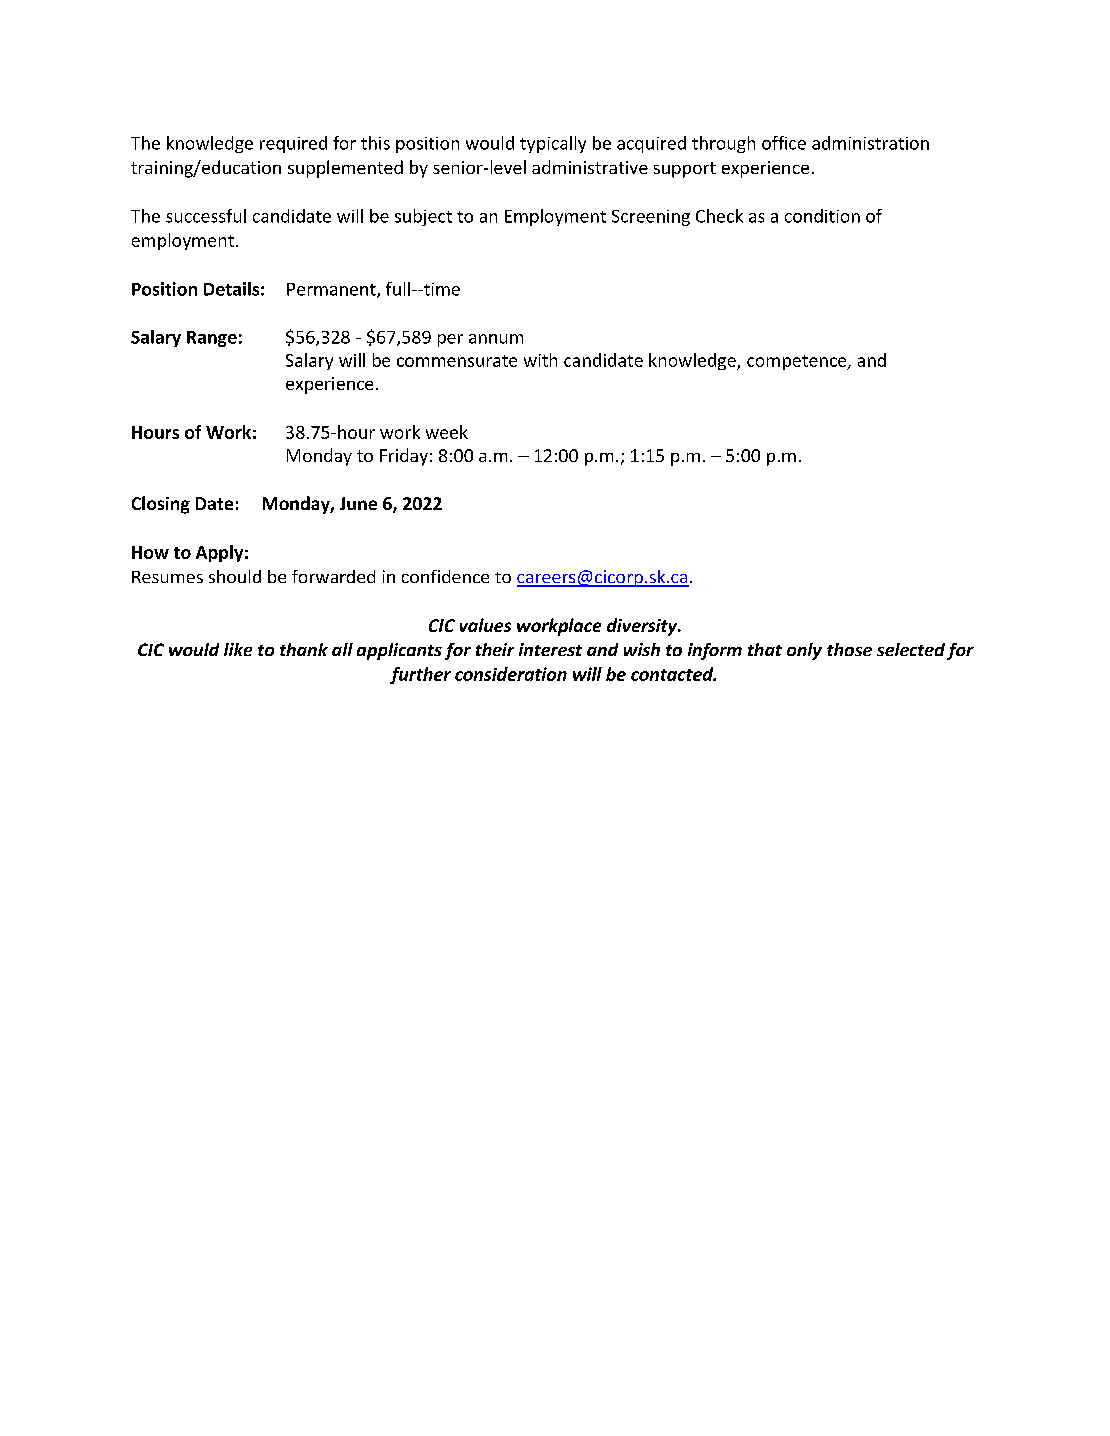 The height and width of the screenshot is (1436, 1110). Describe the element at coordinates (804, 651) in the screenshot. I see `only` at that location.
